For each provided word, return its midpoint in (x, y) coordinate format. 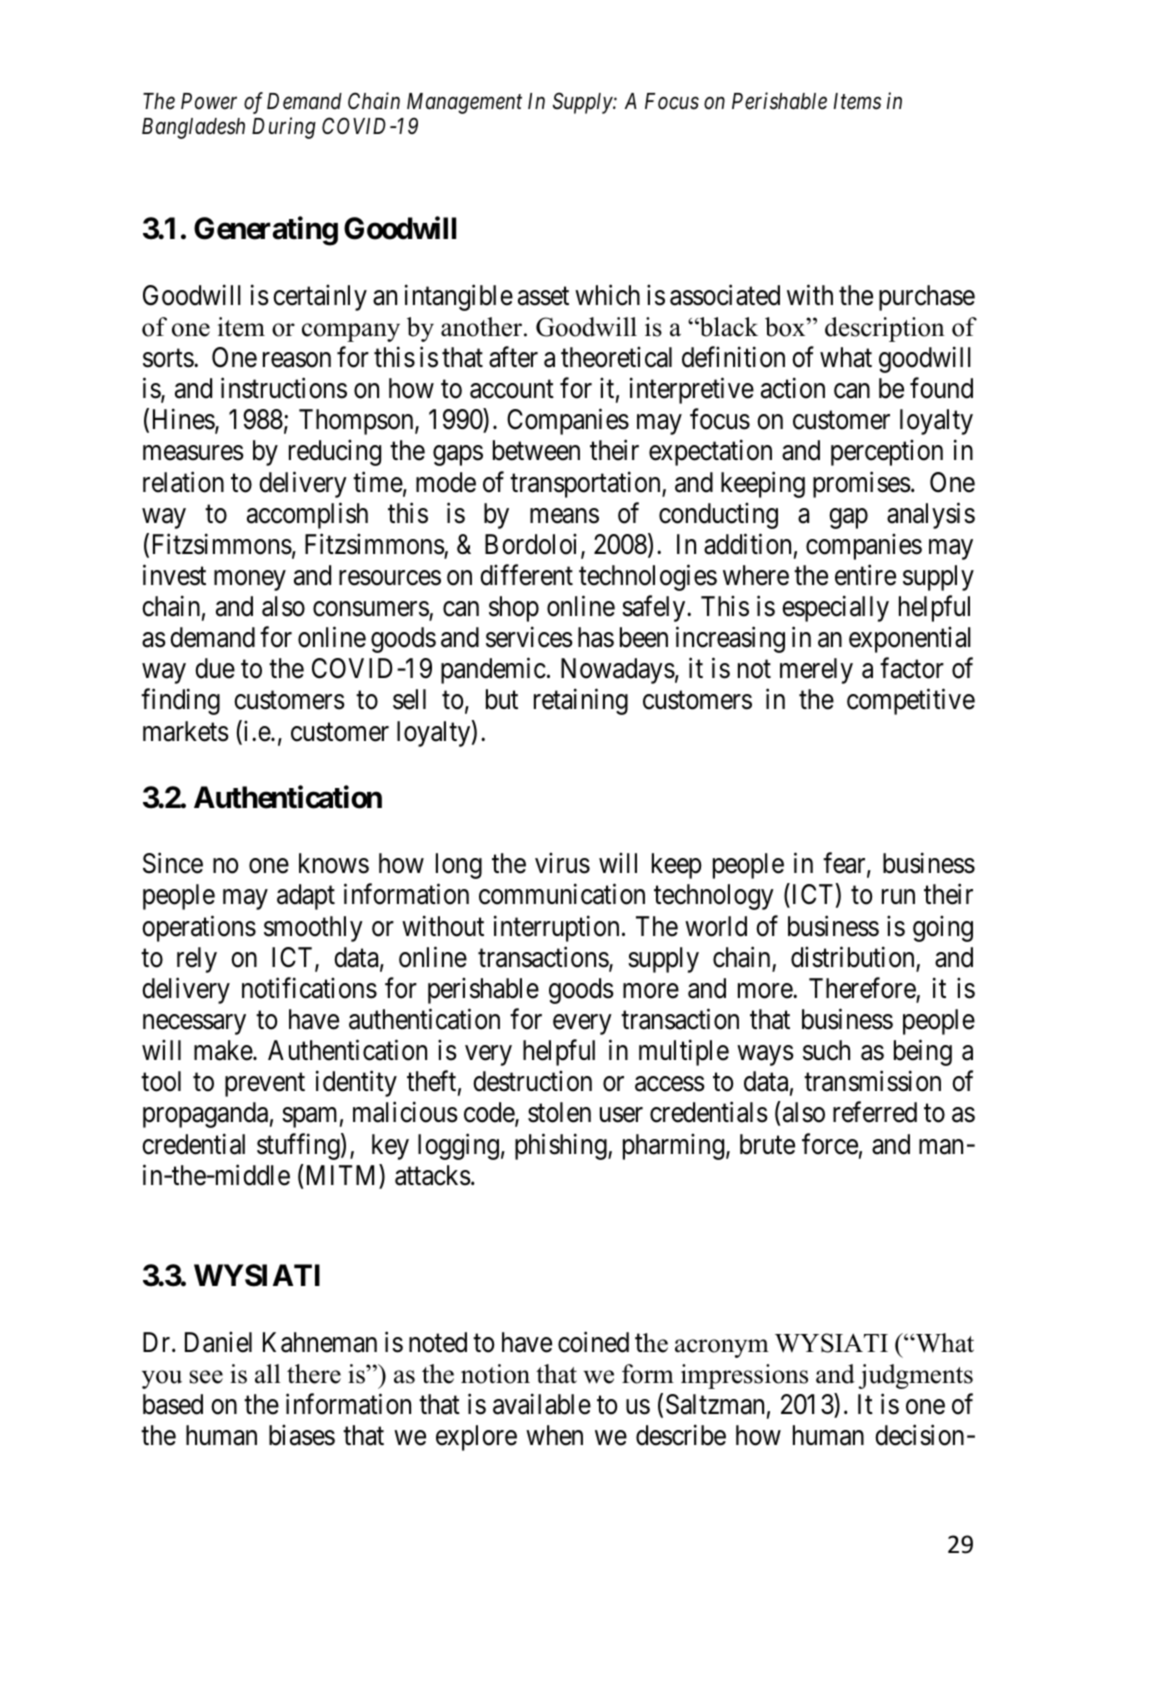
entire (865, 575)
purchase (927, 298)
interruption (556, 928)
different (526, 575)
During (284, 128)
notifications (309, 988)
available (542, 1404)
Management (464, 103)
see (206, 1377)
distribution (852, 957)
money (250, 581)
